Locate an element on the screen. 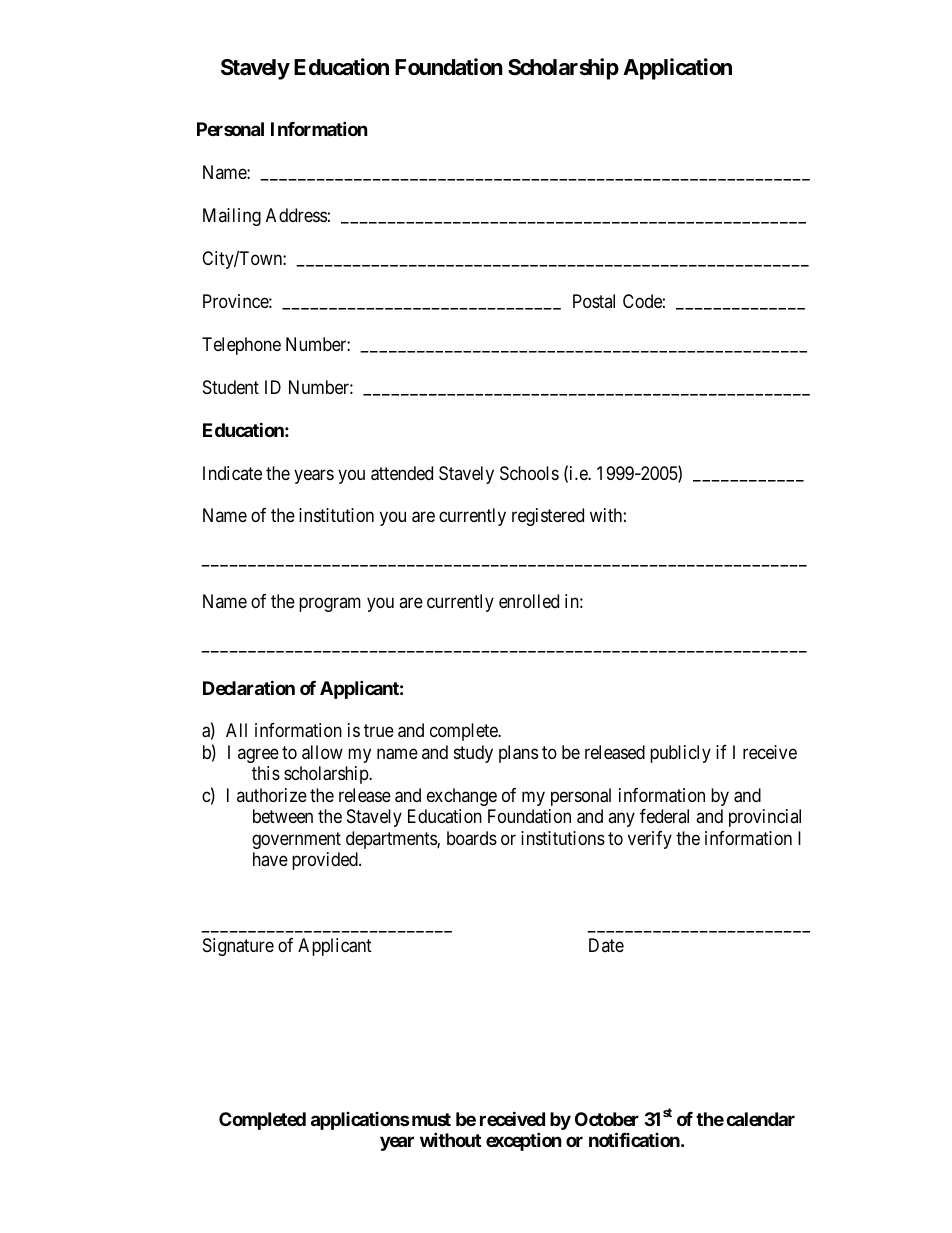 The width and height of the screenshot is (952, 1233). must is located at coordinates (430, 1119).
